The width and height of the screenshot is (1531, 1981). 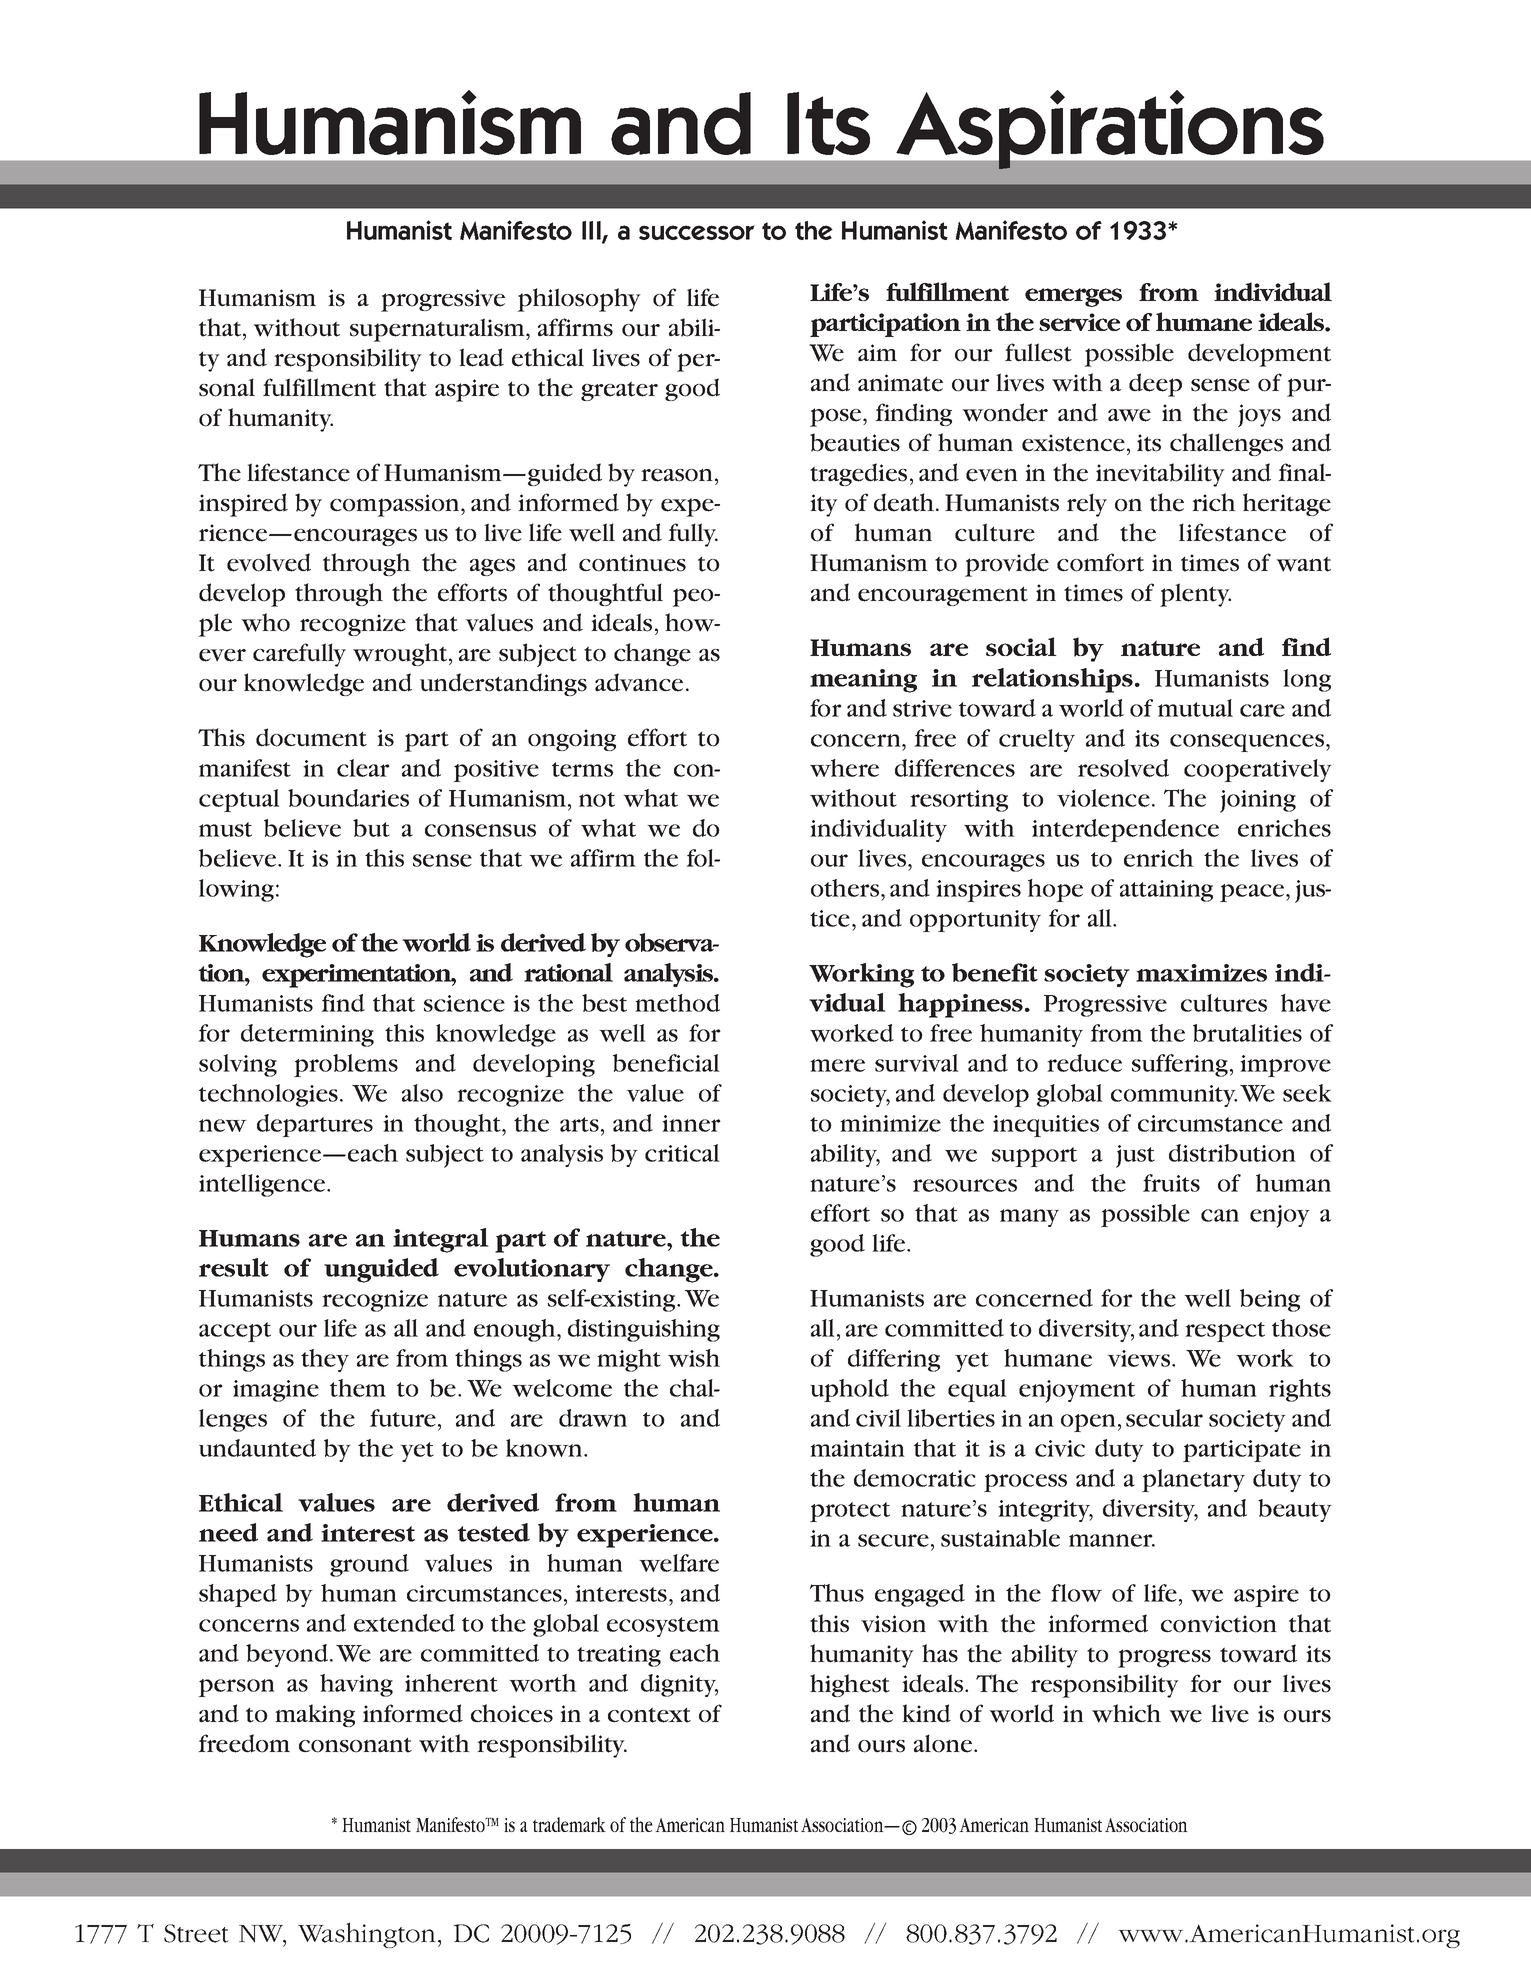 What do you see at coordinates (697, 232) in the screenshot?
I see `successor` at bounding box center [697, 232].
